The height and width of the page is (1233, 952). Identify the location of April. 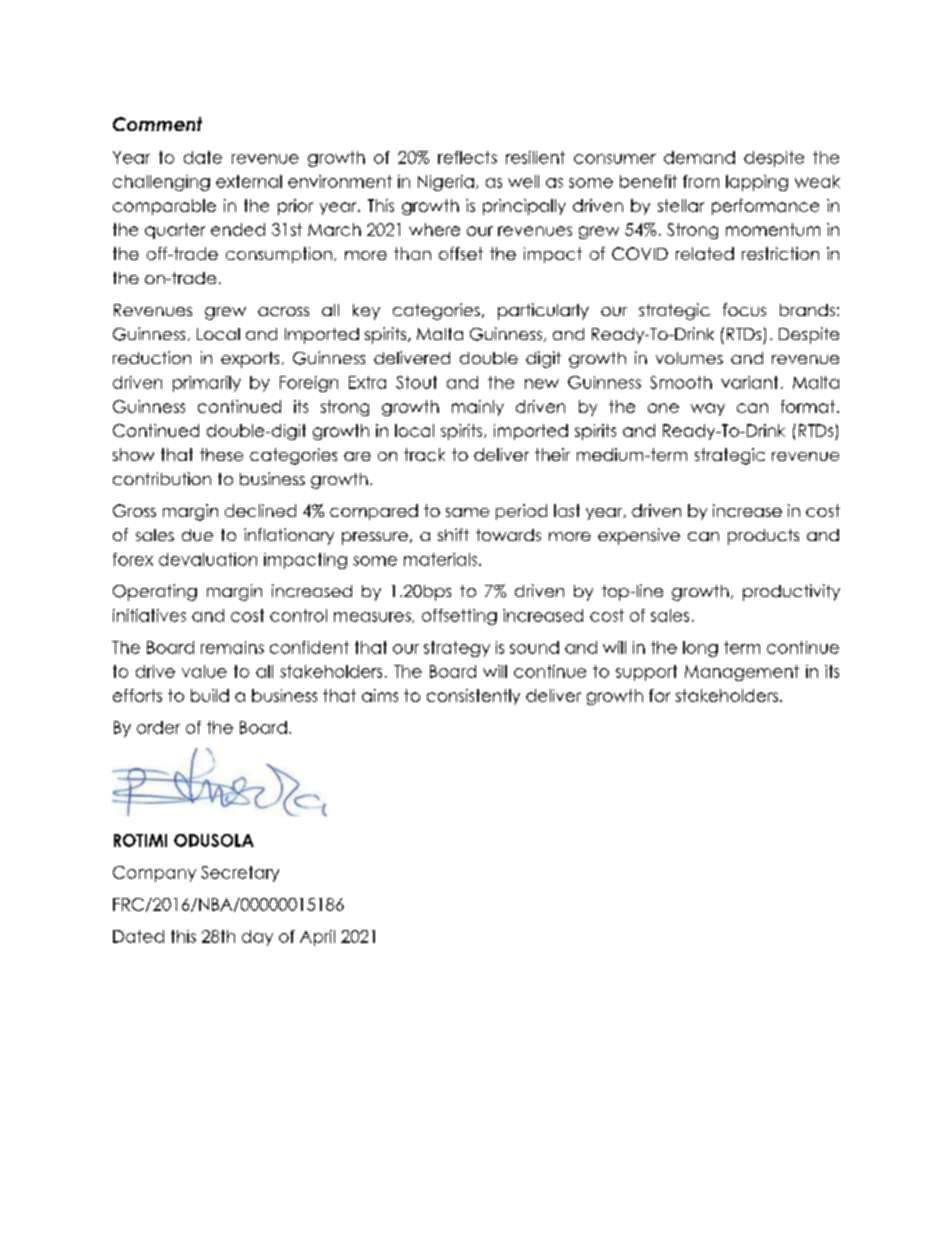
(317, 938).
